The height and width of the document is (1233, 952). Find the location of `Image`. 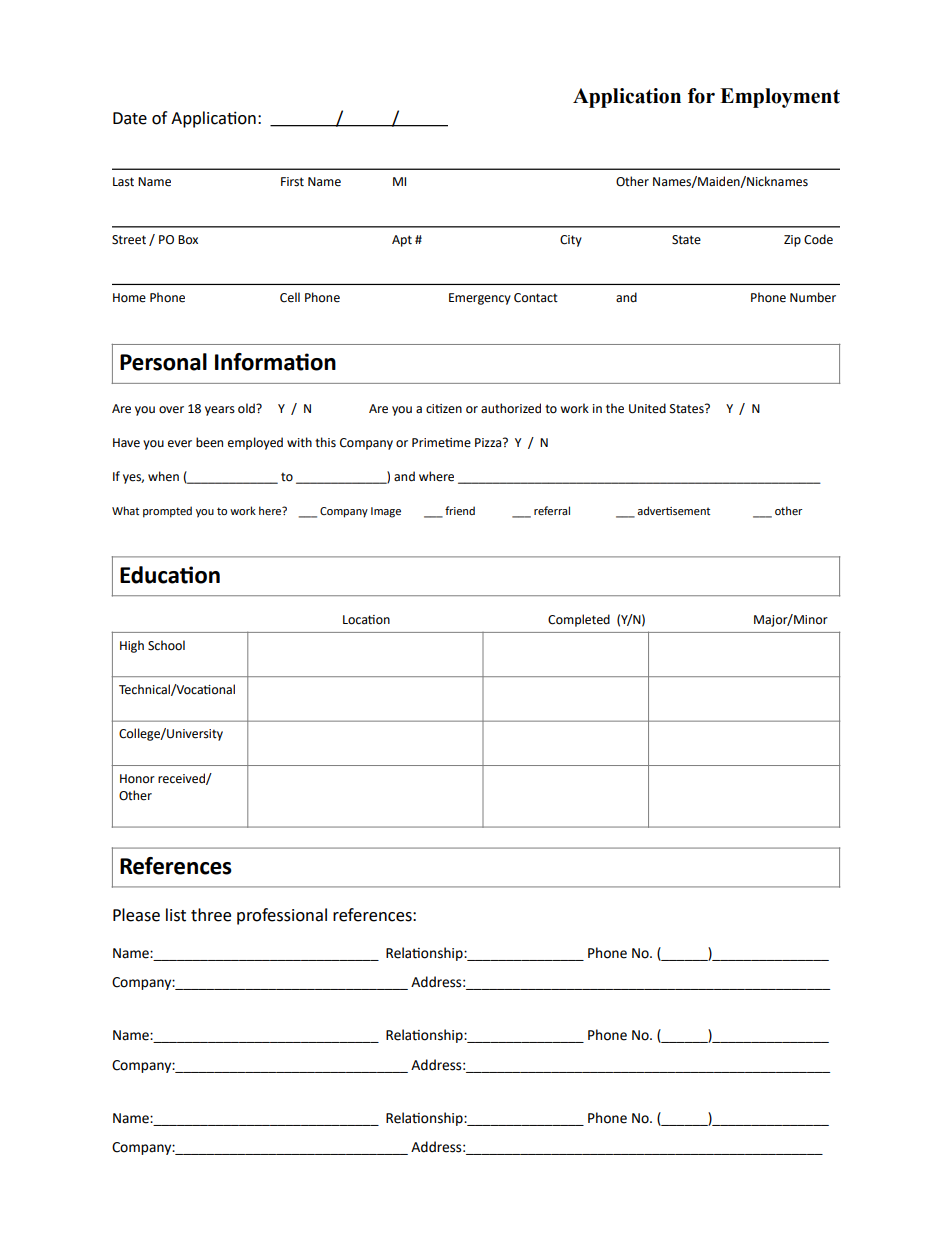

Image is located at coordinates (386, 512).
